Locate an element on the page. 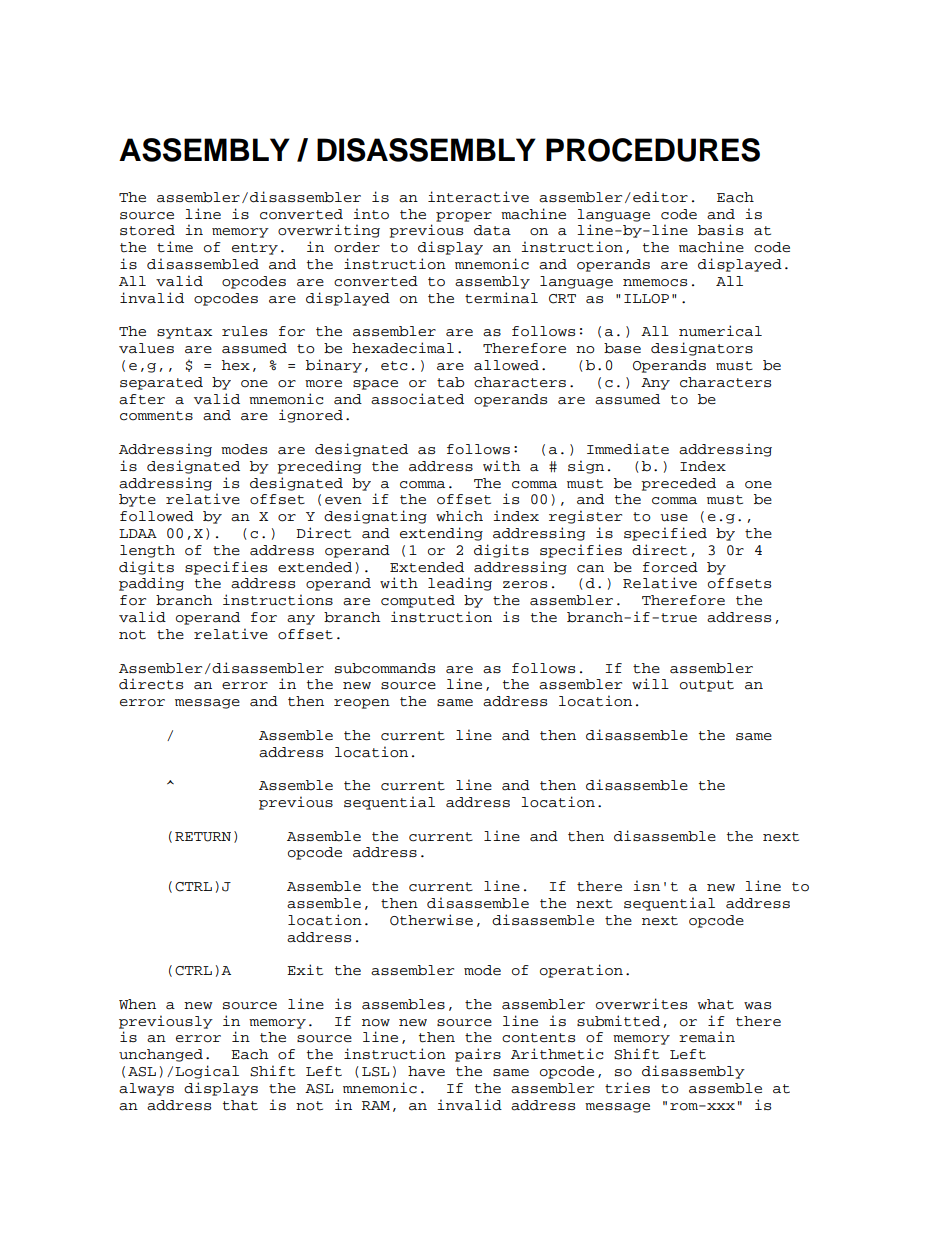 The image size is (952, 1233). stored is located at coordinates (147, 230).
